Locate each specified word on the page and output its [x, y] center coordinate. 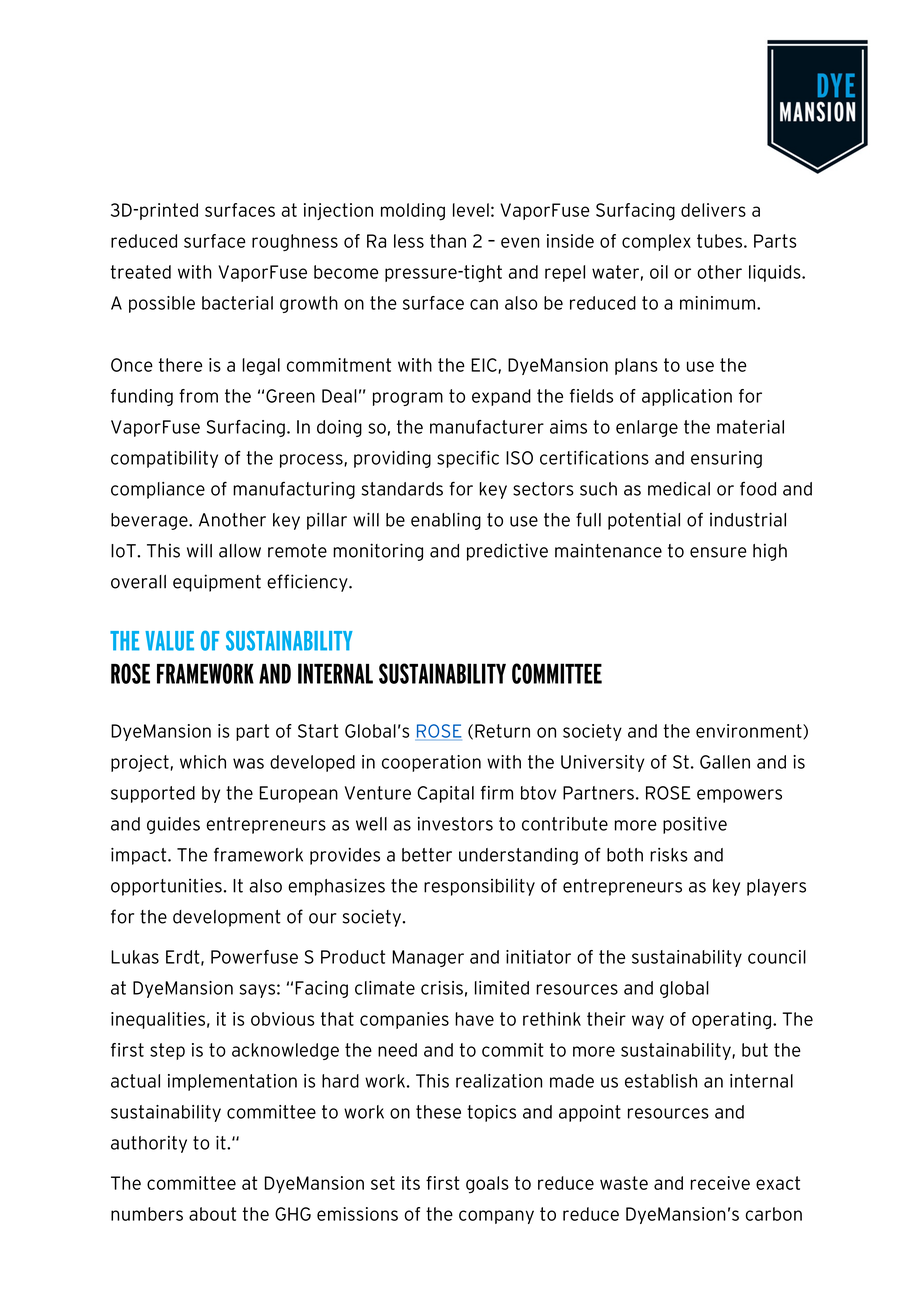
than [448, 241]
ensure [718, 552]
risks [669, 855]
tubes [719, 241]
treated [140, 272]
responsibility [479, 887]
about [212, 1214]
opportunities [166, 887]
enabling [446, 521]
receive [720, 1183]
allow [240, 551]
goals [487, 1185]
